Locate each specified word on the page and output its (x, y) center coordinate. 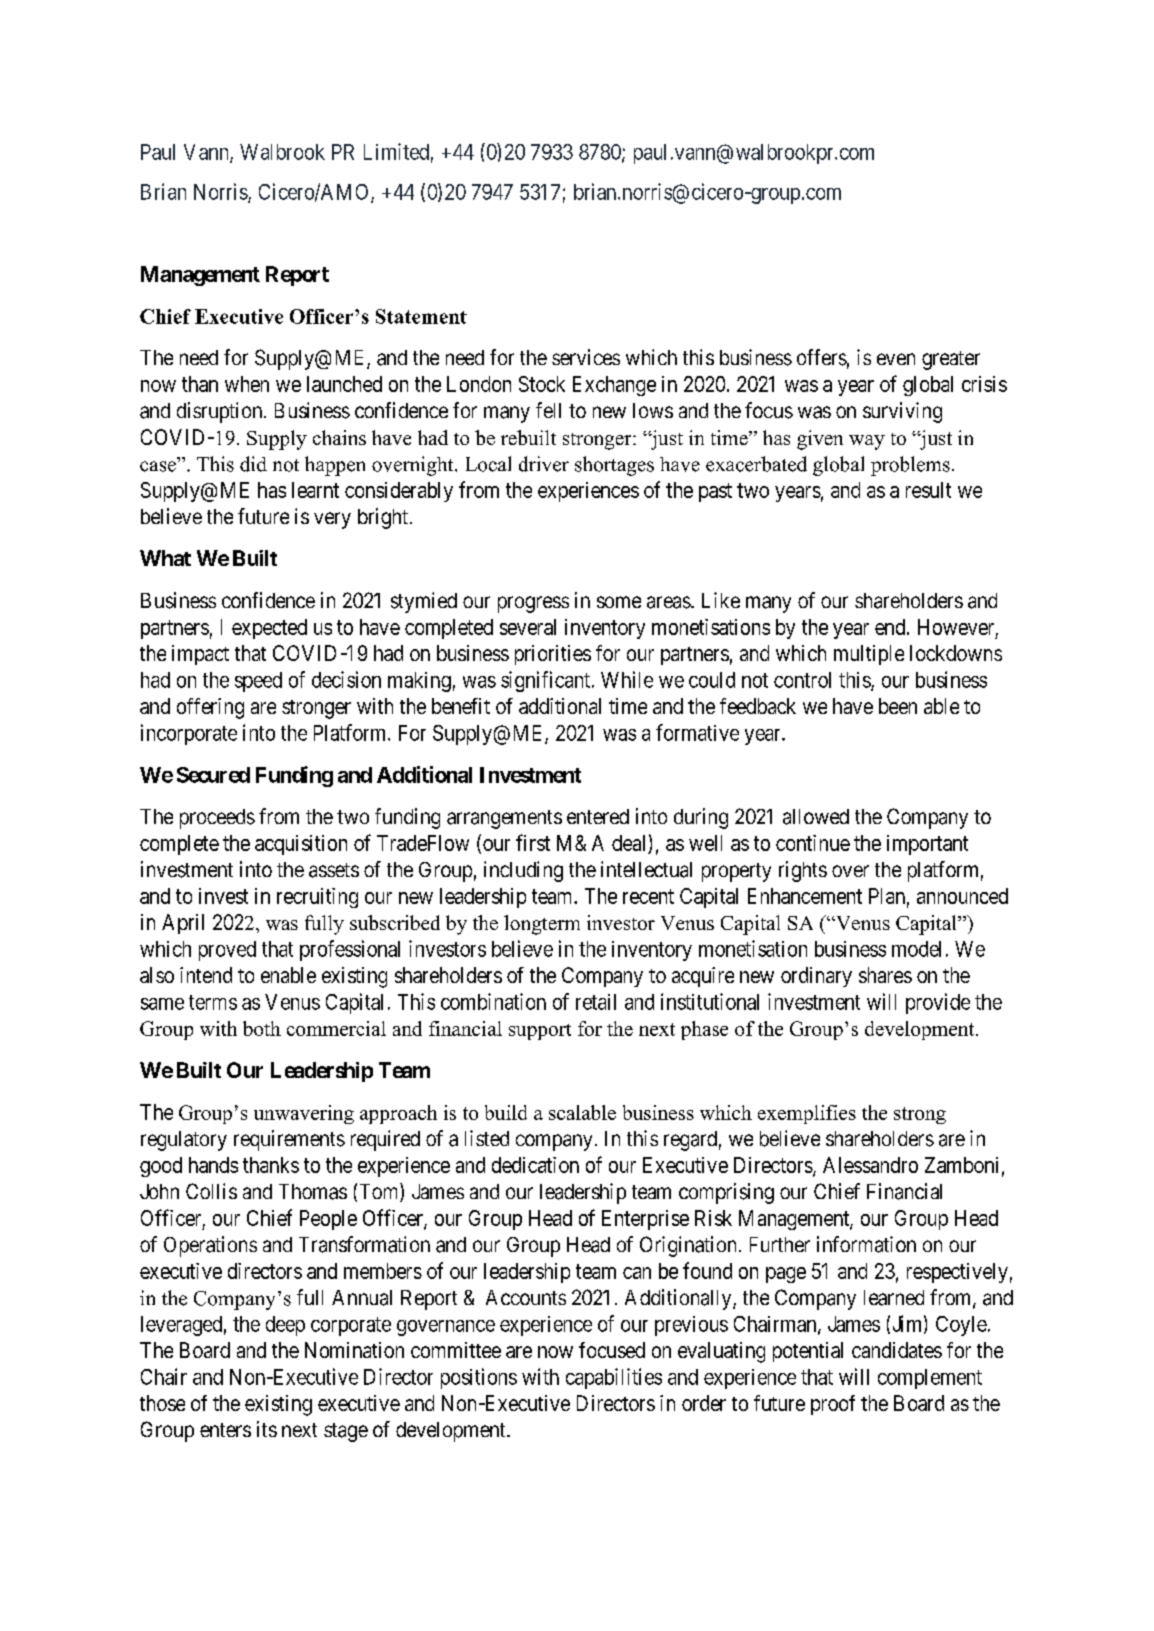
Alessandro (870, 1165)
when (247, 384)
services (586, 357)
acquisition (301, 845)
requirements (289, 1140)
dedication (535, 1165)
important (927, 845)
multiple (869, 655)
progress (533, 604)
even (896, 359)
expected (269, 629)
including (523, 871)
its (267, 1429)
